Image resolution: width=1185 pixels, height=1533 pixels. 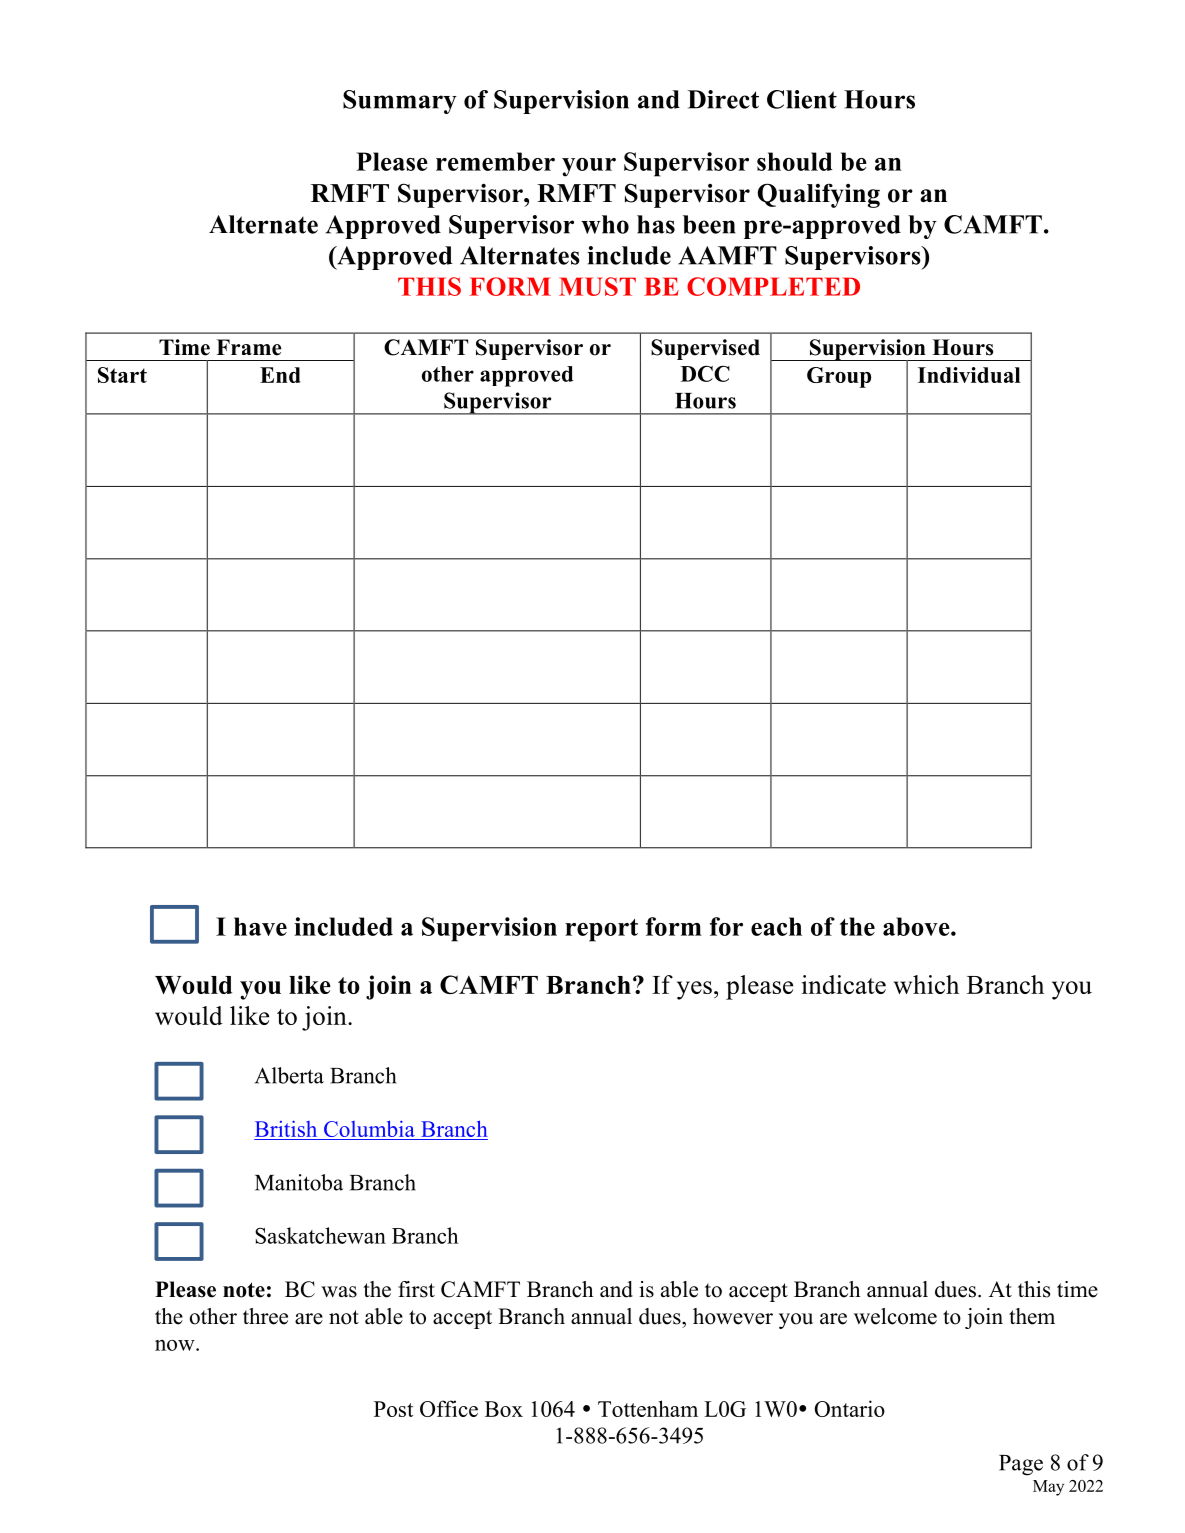 I want to click on which, so click(x=926, y=984).
